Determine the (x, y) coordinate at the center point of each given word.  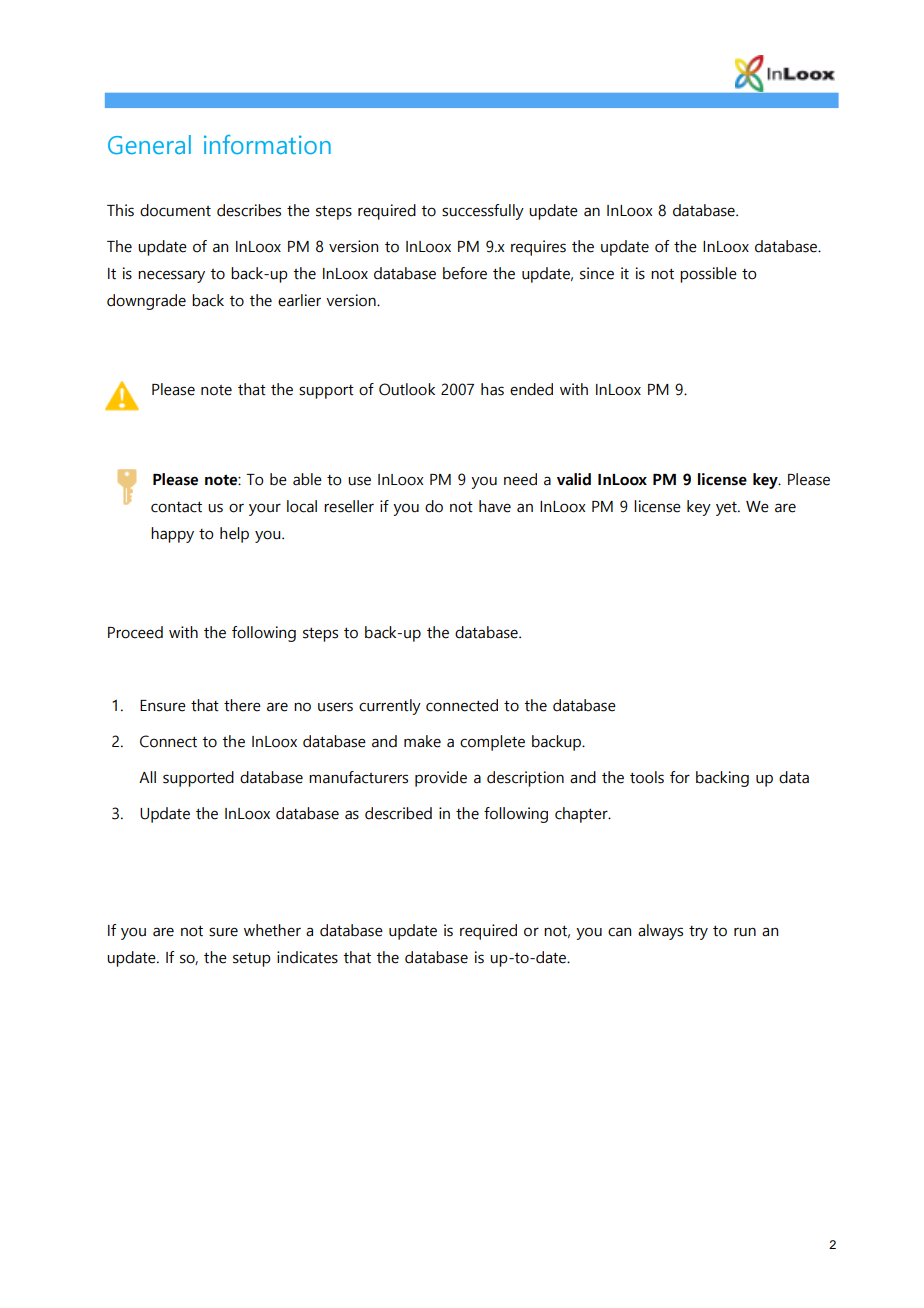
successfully (483, 212)
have (495, 506)
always (660, 932)
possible (708, 275)
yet (727, 509)
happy (172, 535)
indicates (307, 957)
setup (252, 960)
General (149, 144)
